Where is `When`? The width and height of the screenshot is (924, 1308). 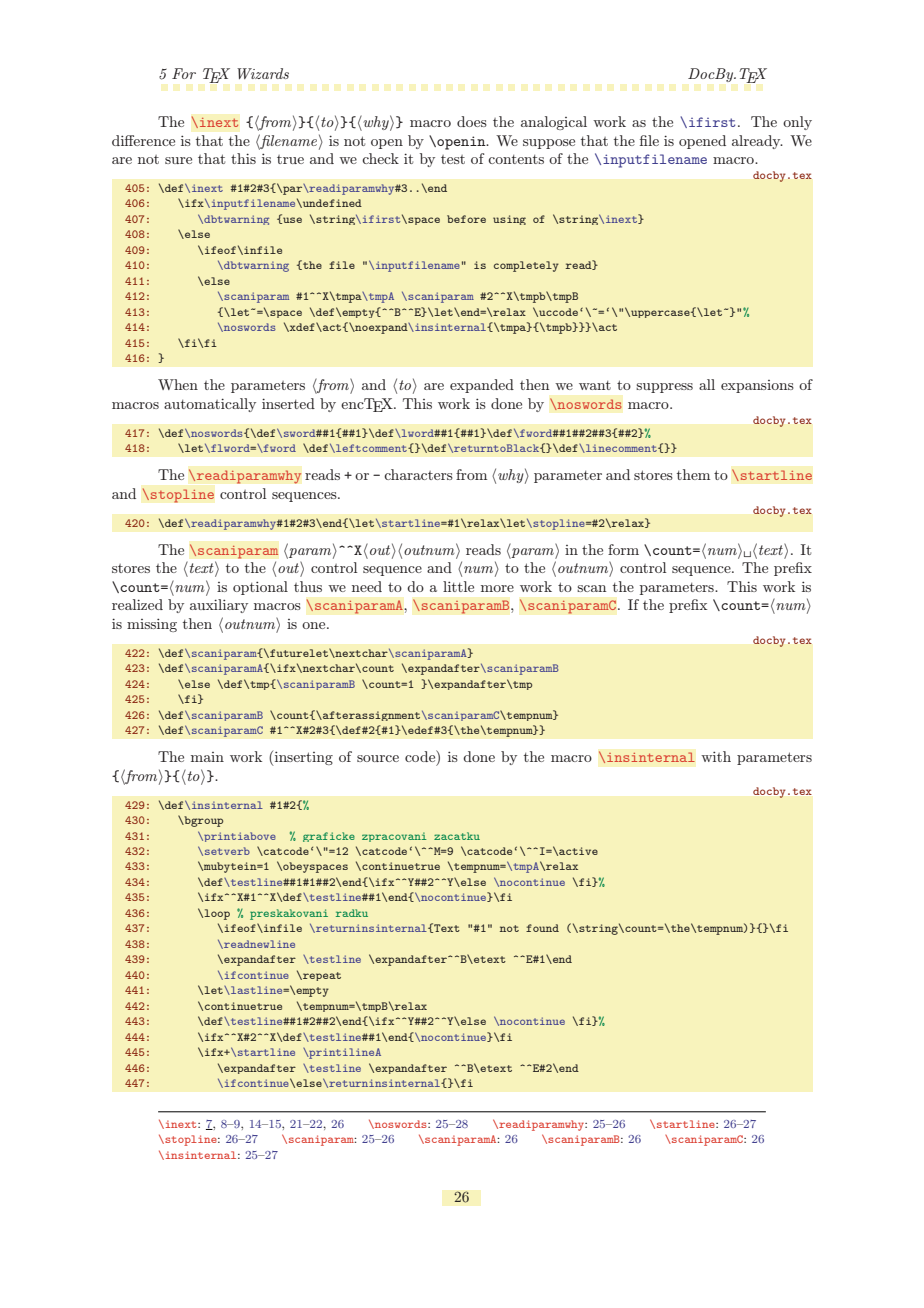
When is located at coordinates (178, 384).
